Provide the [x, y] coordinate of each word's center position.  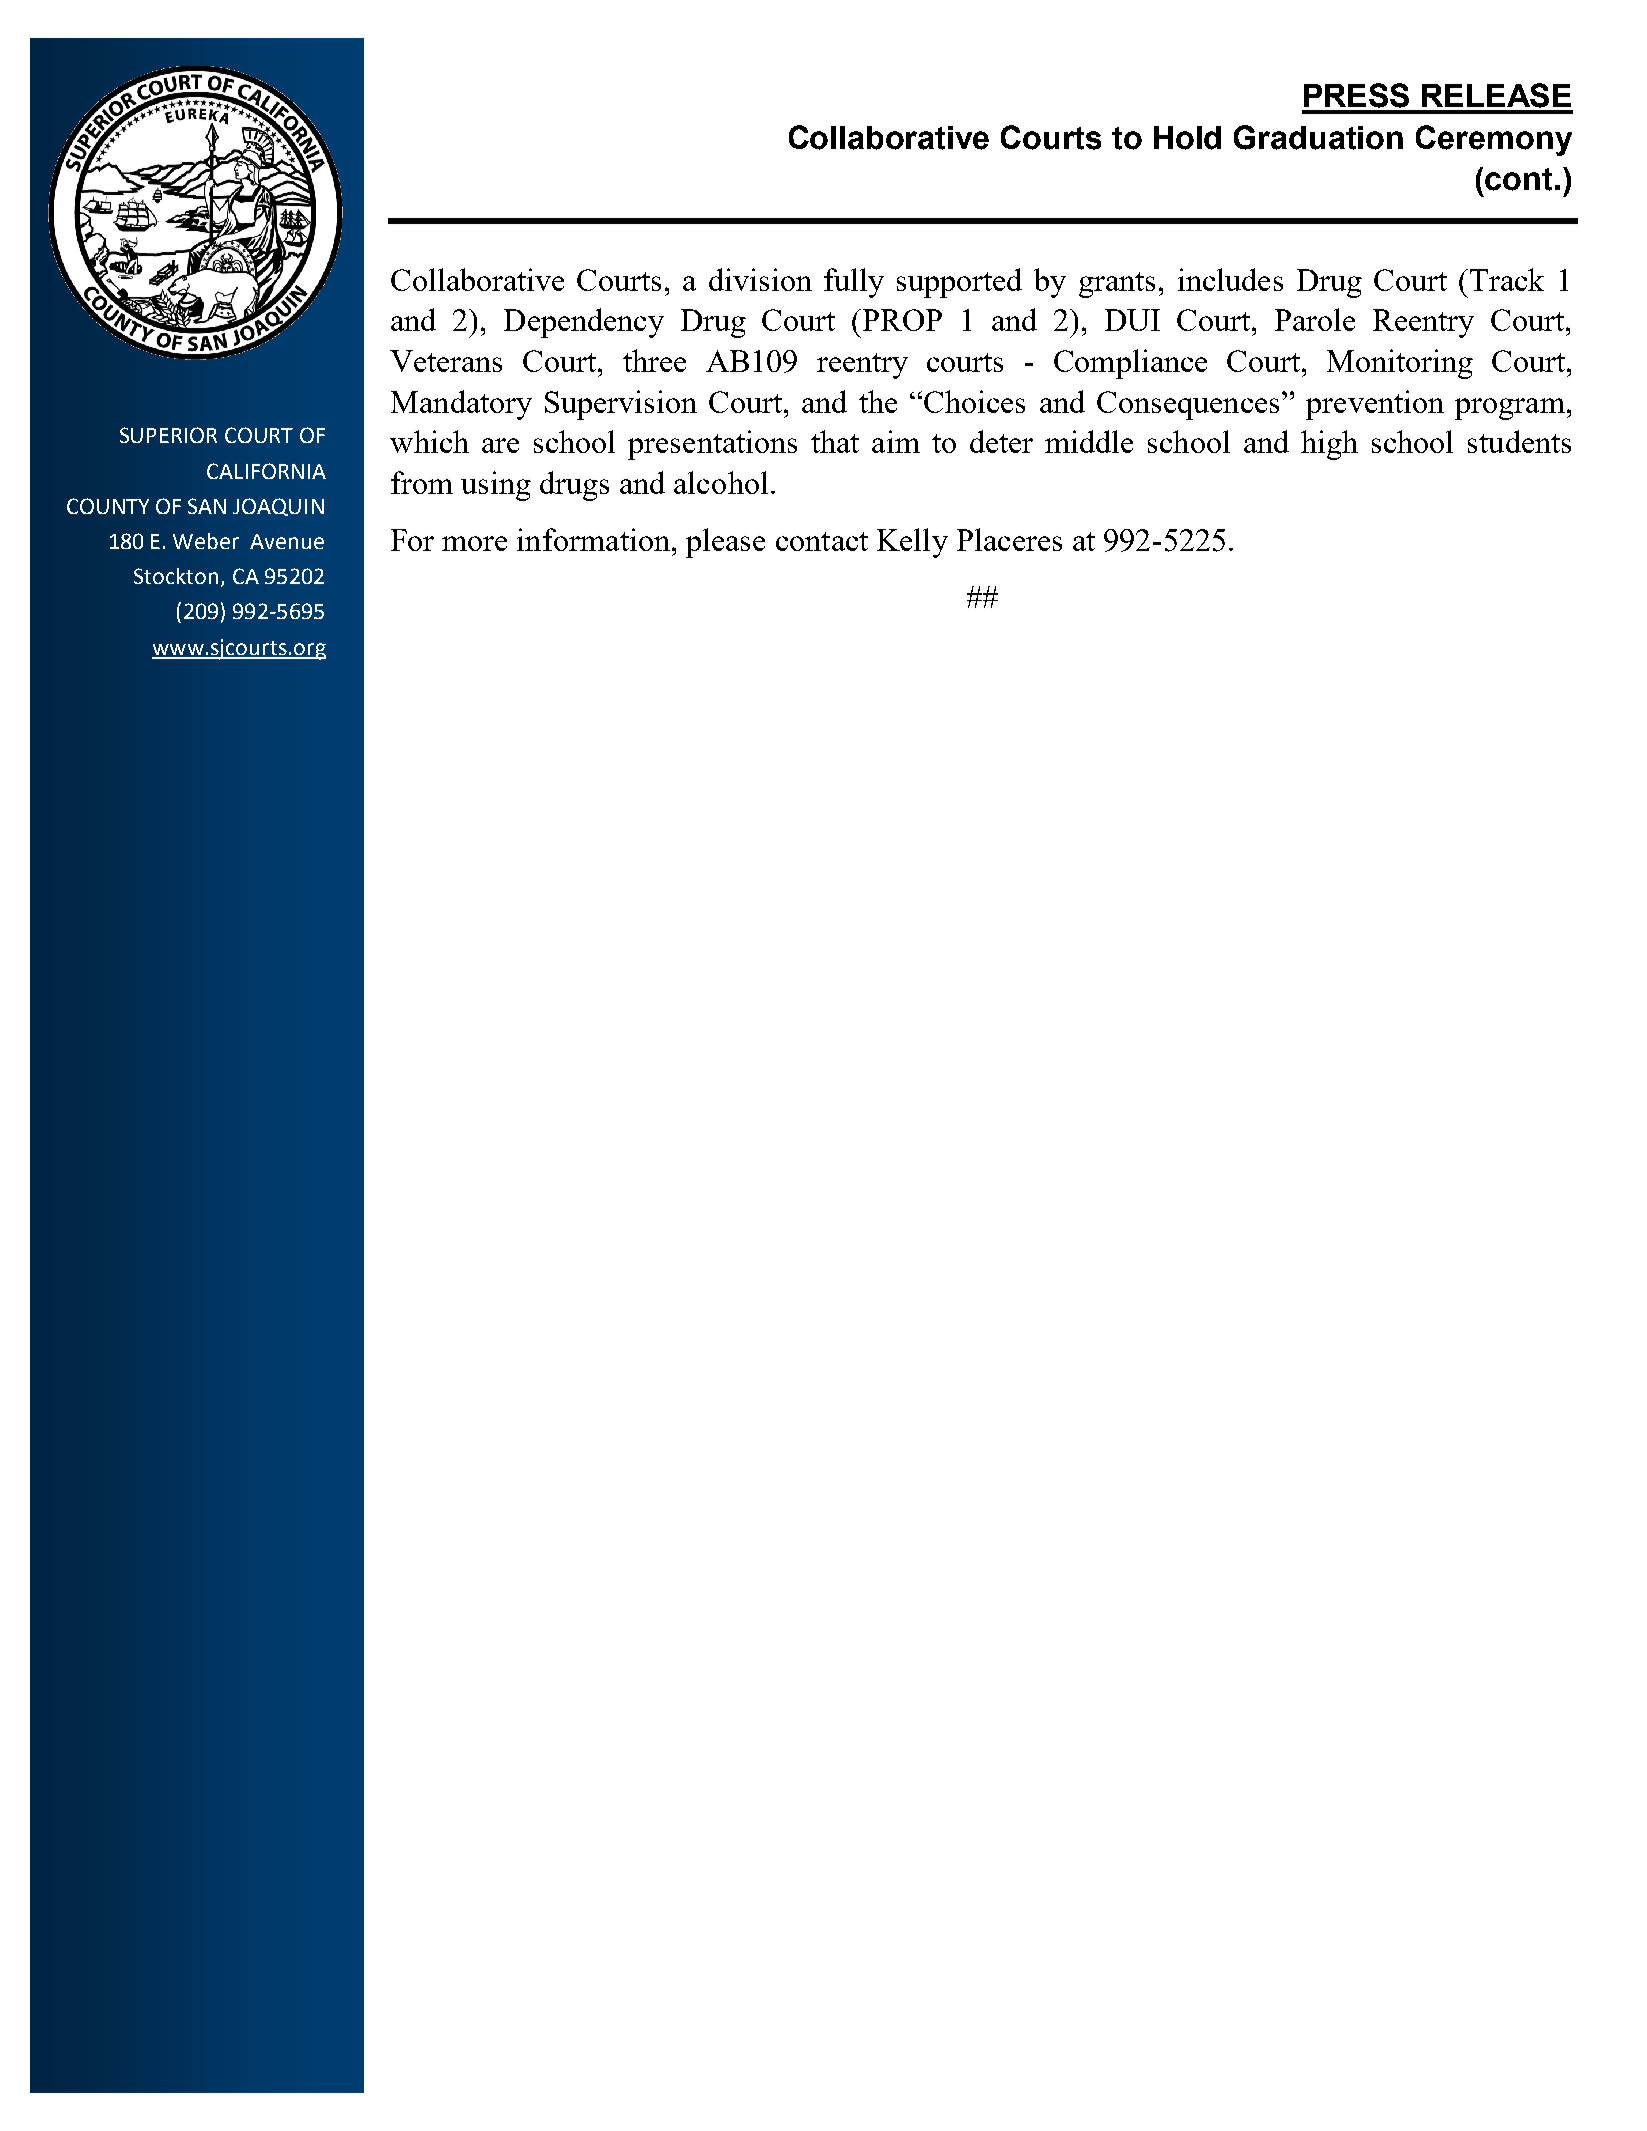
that [835, 441]
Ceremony [1494, 140]
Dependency [584, 323]
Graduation [1318, 137]
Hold [1187, 138]
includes [1230, 279]
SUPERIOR [168, 435]
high [1329, 445]
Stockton [176, 576]
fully [854, 283]
